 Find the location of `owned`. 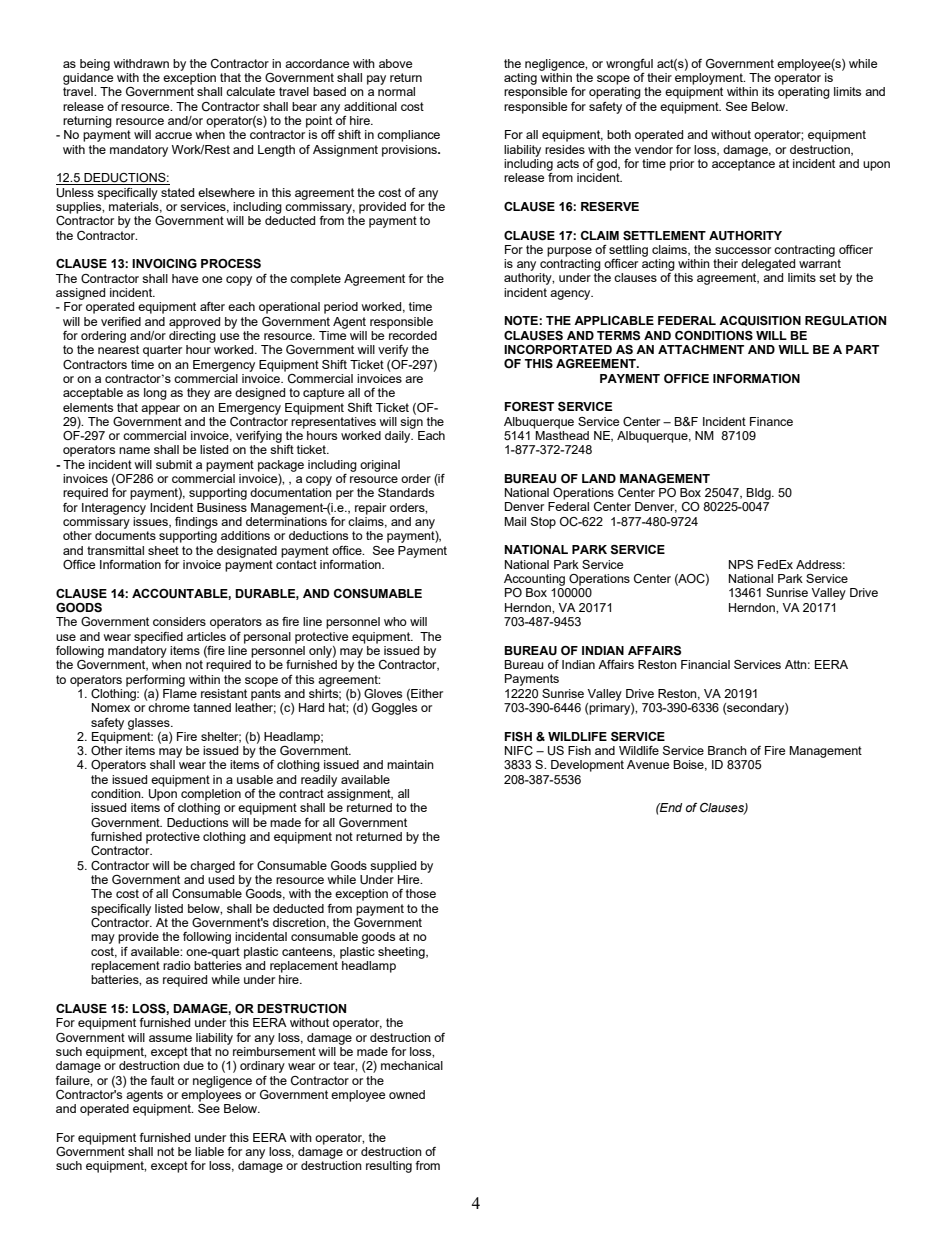

owned is located at coordinates (407, 1094).
